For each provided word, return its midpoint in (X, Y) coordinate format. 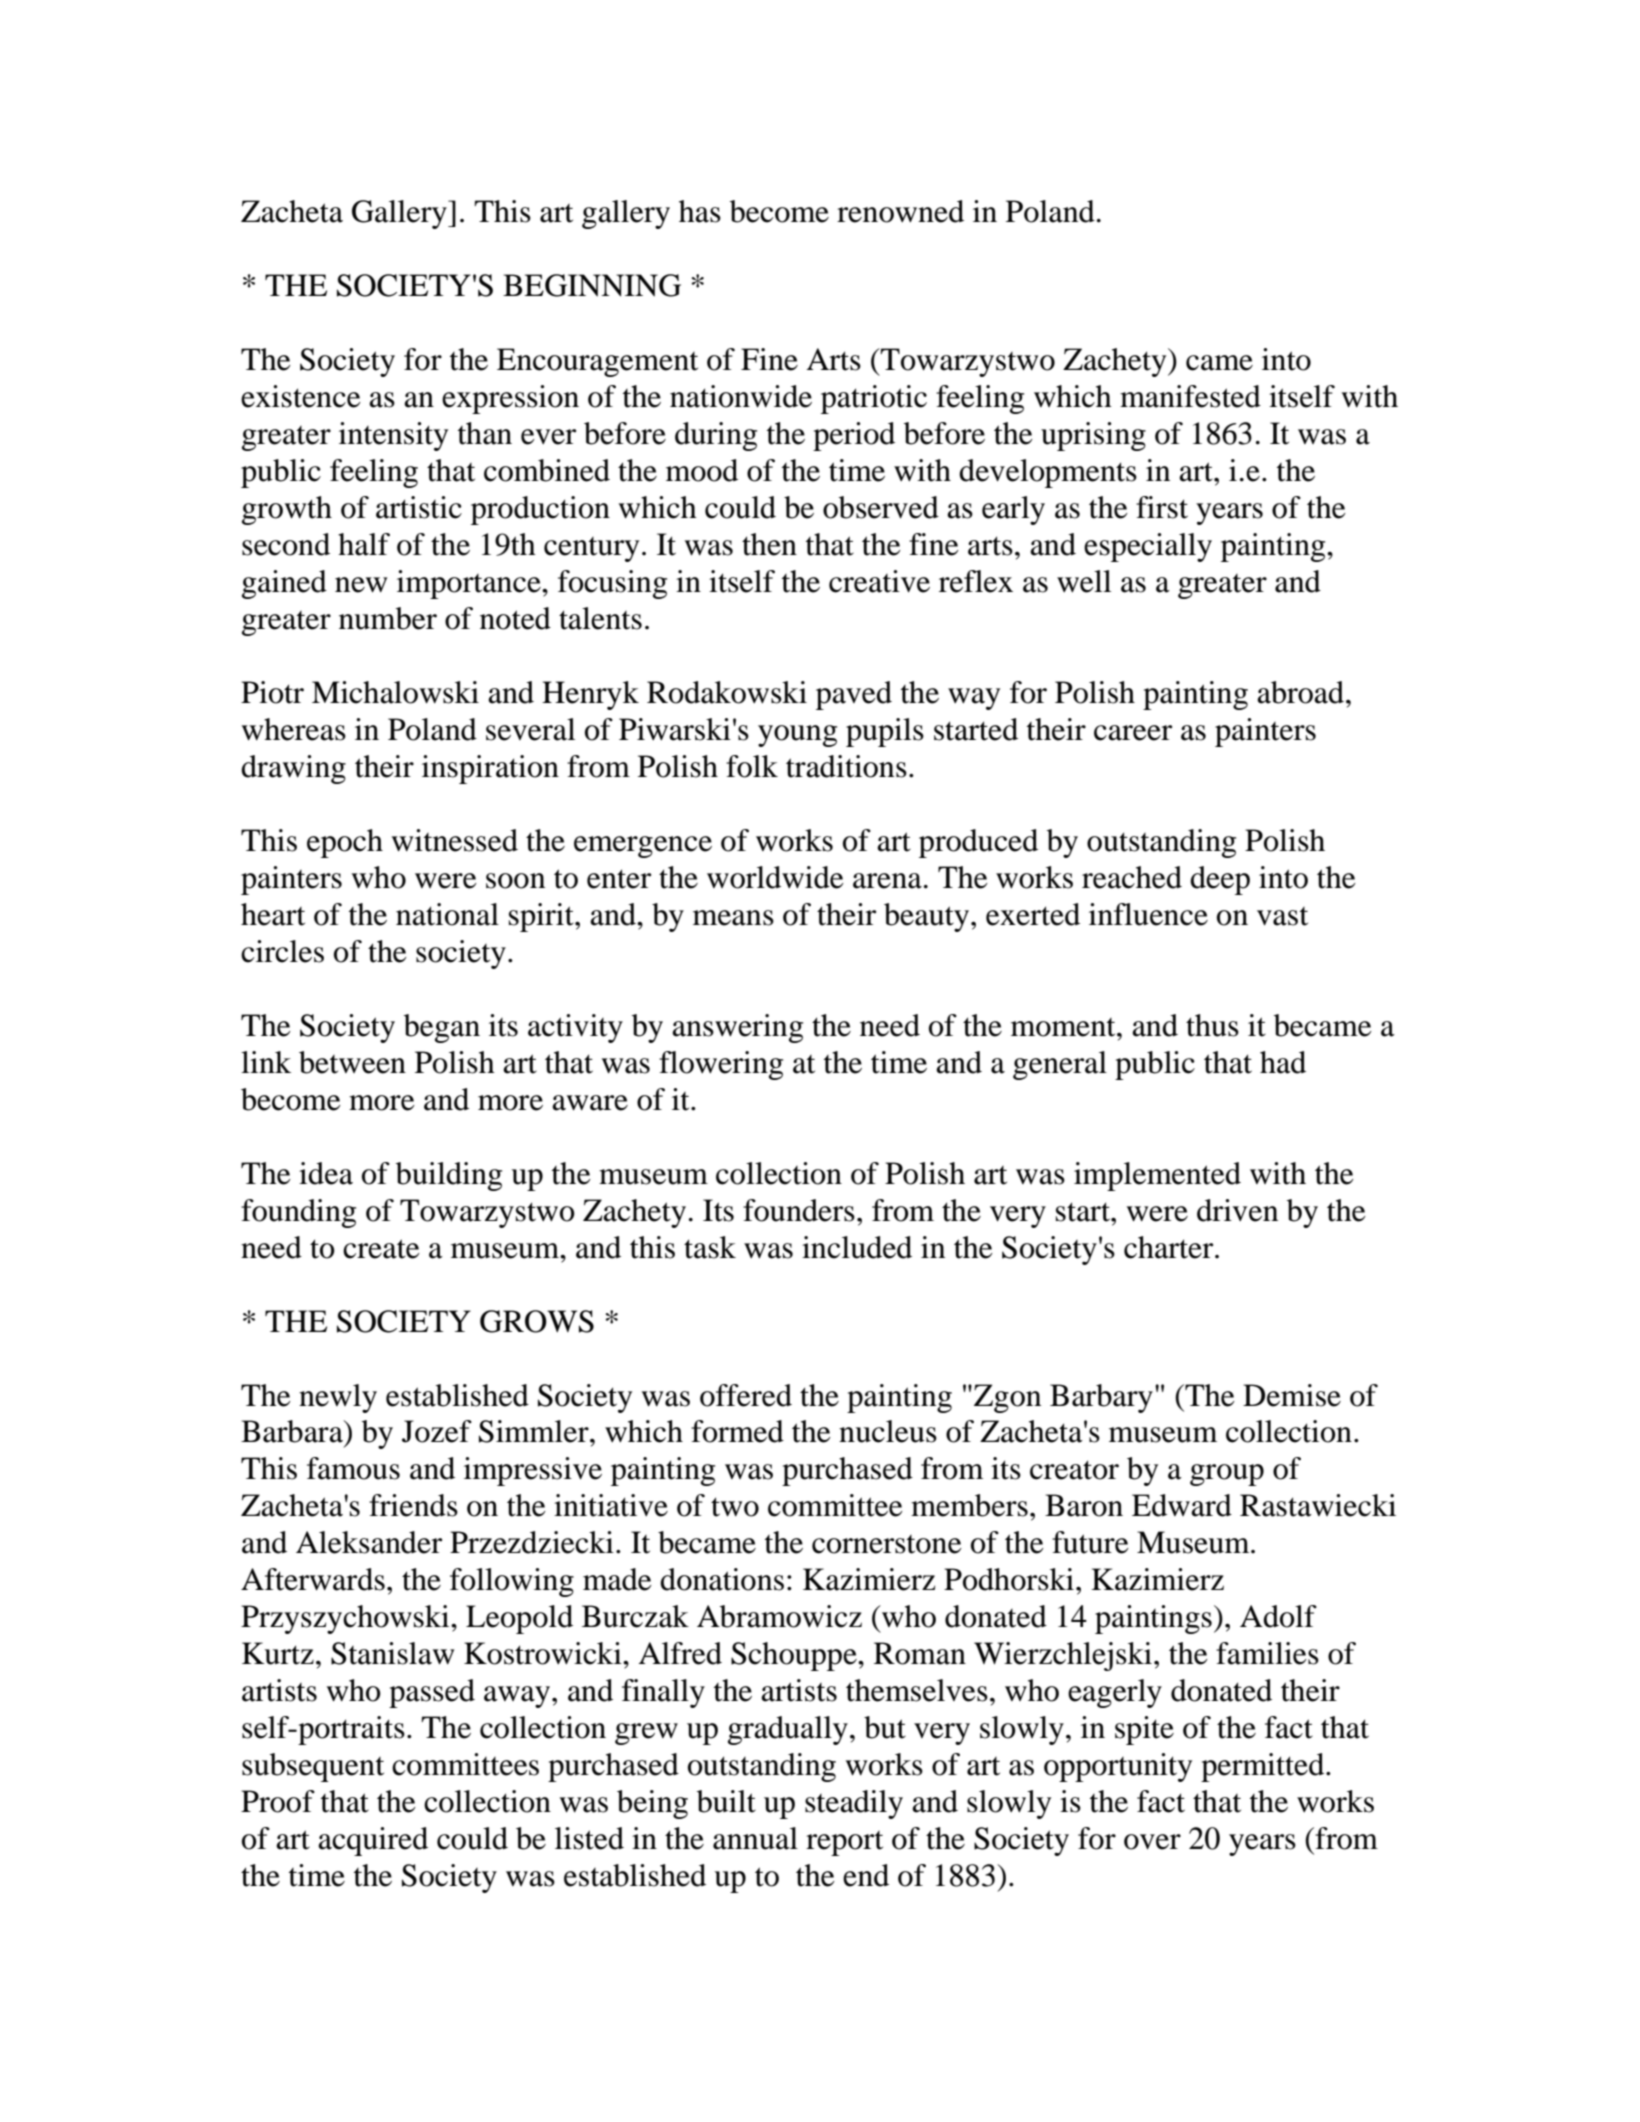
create (381, 1249)
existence (301, 396)
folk (752, 766)
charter (1170, 1247)
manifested (1190, 396)
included (857, 1247)
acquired (373, 1841)
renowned (900, 211)
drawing (293, 769)
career (1133, 733)
